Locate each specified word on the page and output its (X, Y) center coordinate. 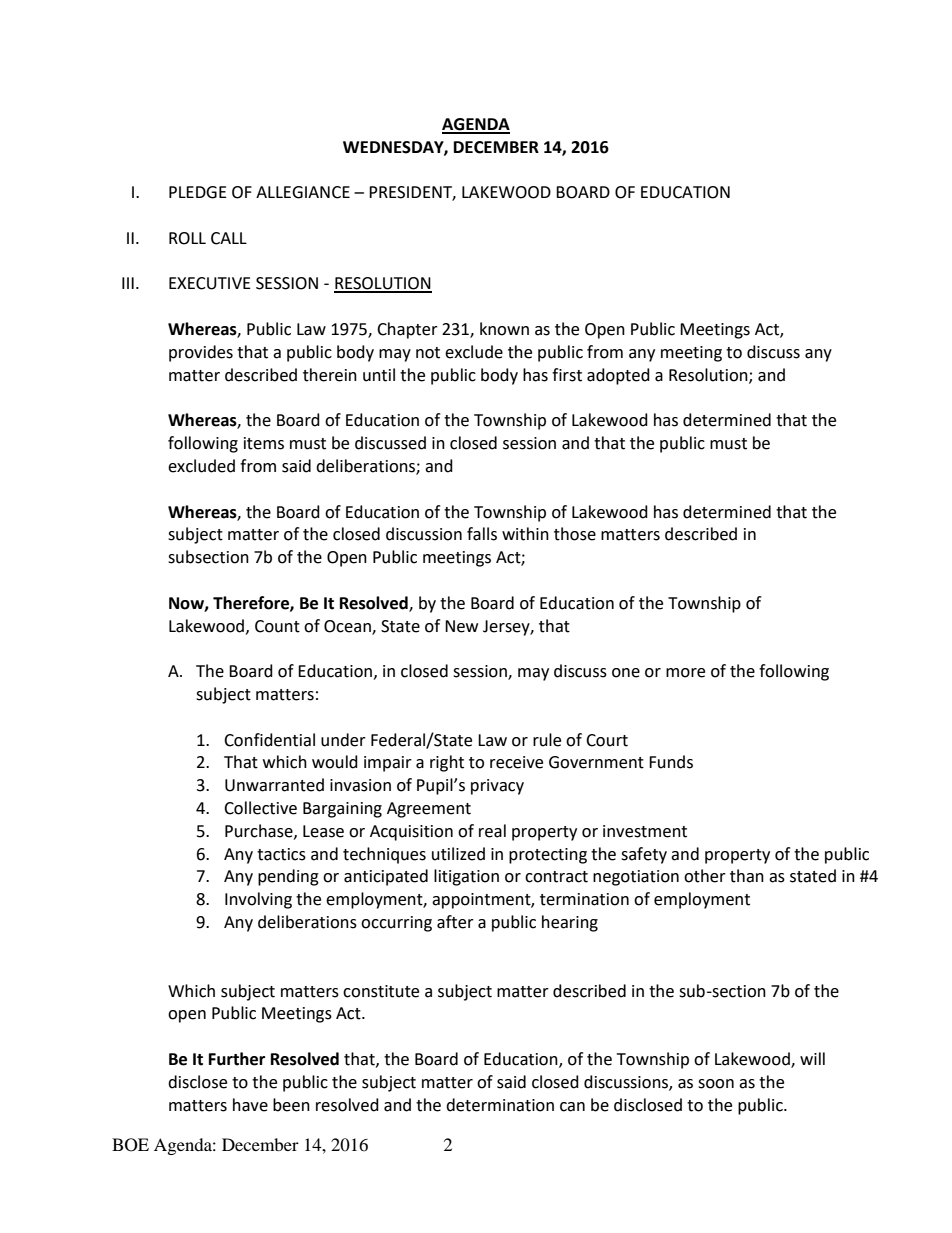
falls (482, 534)
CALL (229, 238)
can (572, 1107)
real (492, 831)
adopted (618, 376)
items (264, 443)
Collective (260, 808)
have (250, 1105)
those (575, 534)
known (504, 329)
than (747, 876)
